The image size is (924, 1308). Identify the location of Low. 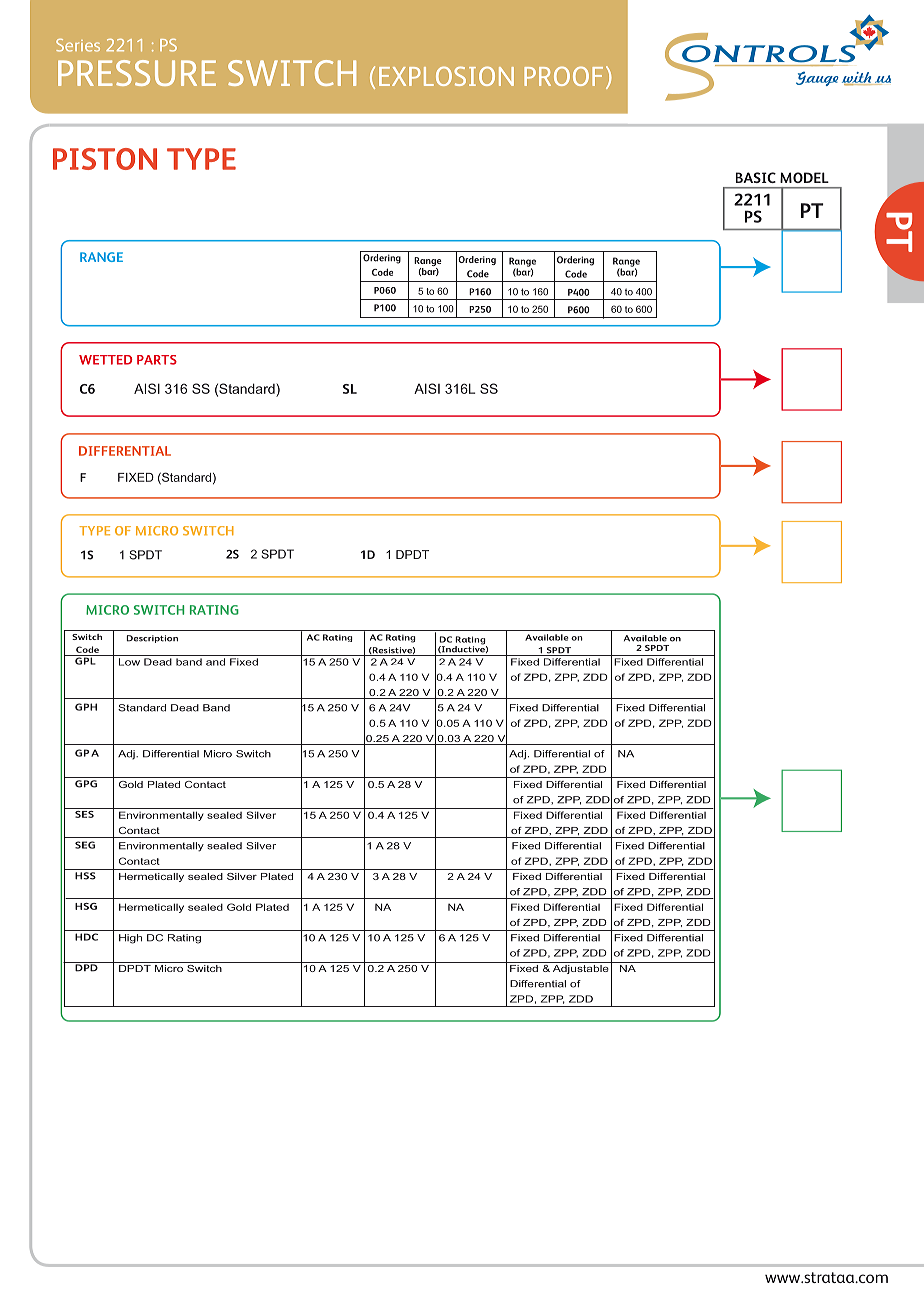
(129, 662).
